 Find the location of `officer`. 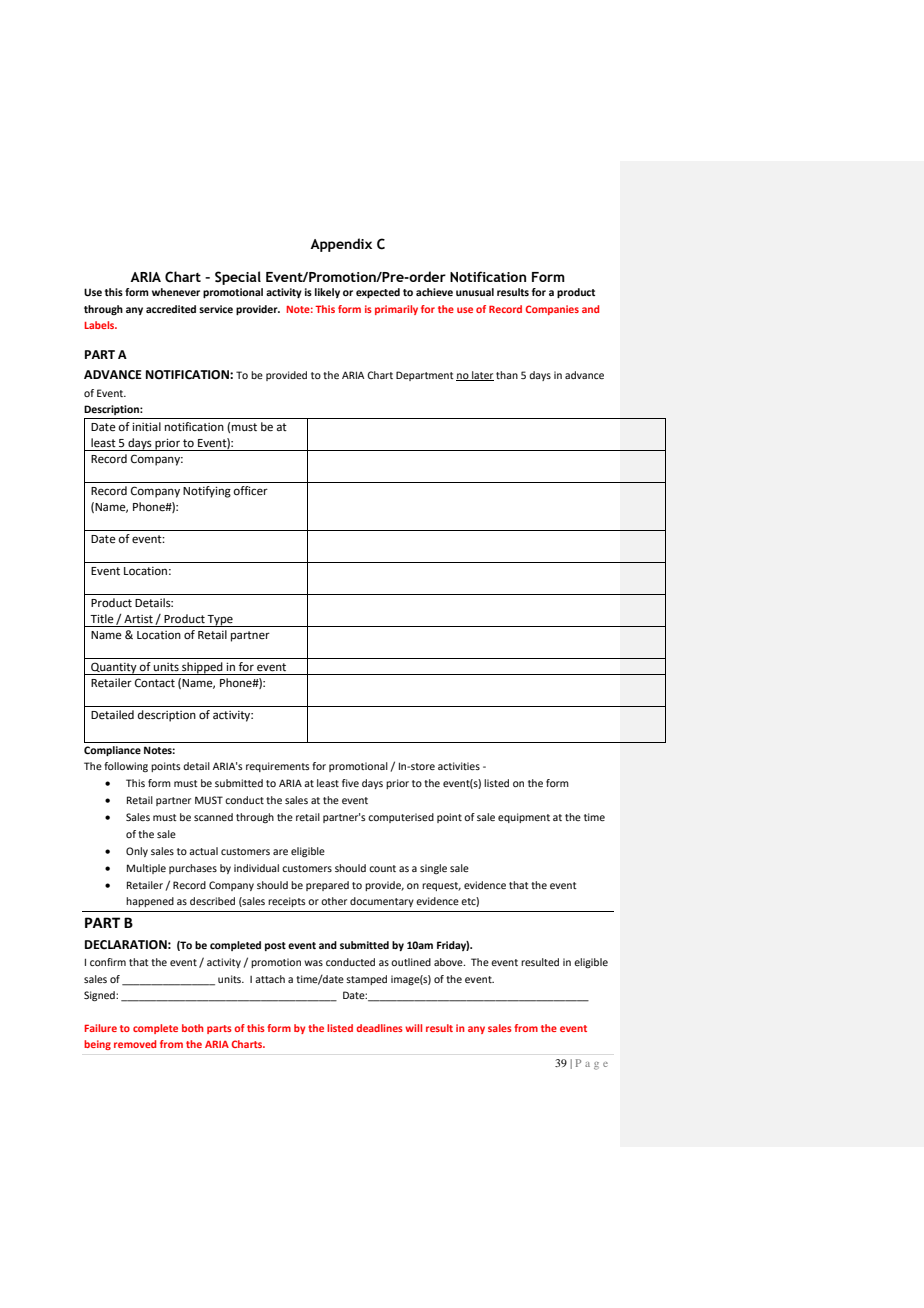

officer is located at coordinates (250, 491).
